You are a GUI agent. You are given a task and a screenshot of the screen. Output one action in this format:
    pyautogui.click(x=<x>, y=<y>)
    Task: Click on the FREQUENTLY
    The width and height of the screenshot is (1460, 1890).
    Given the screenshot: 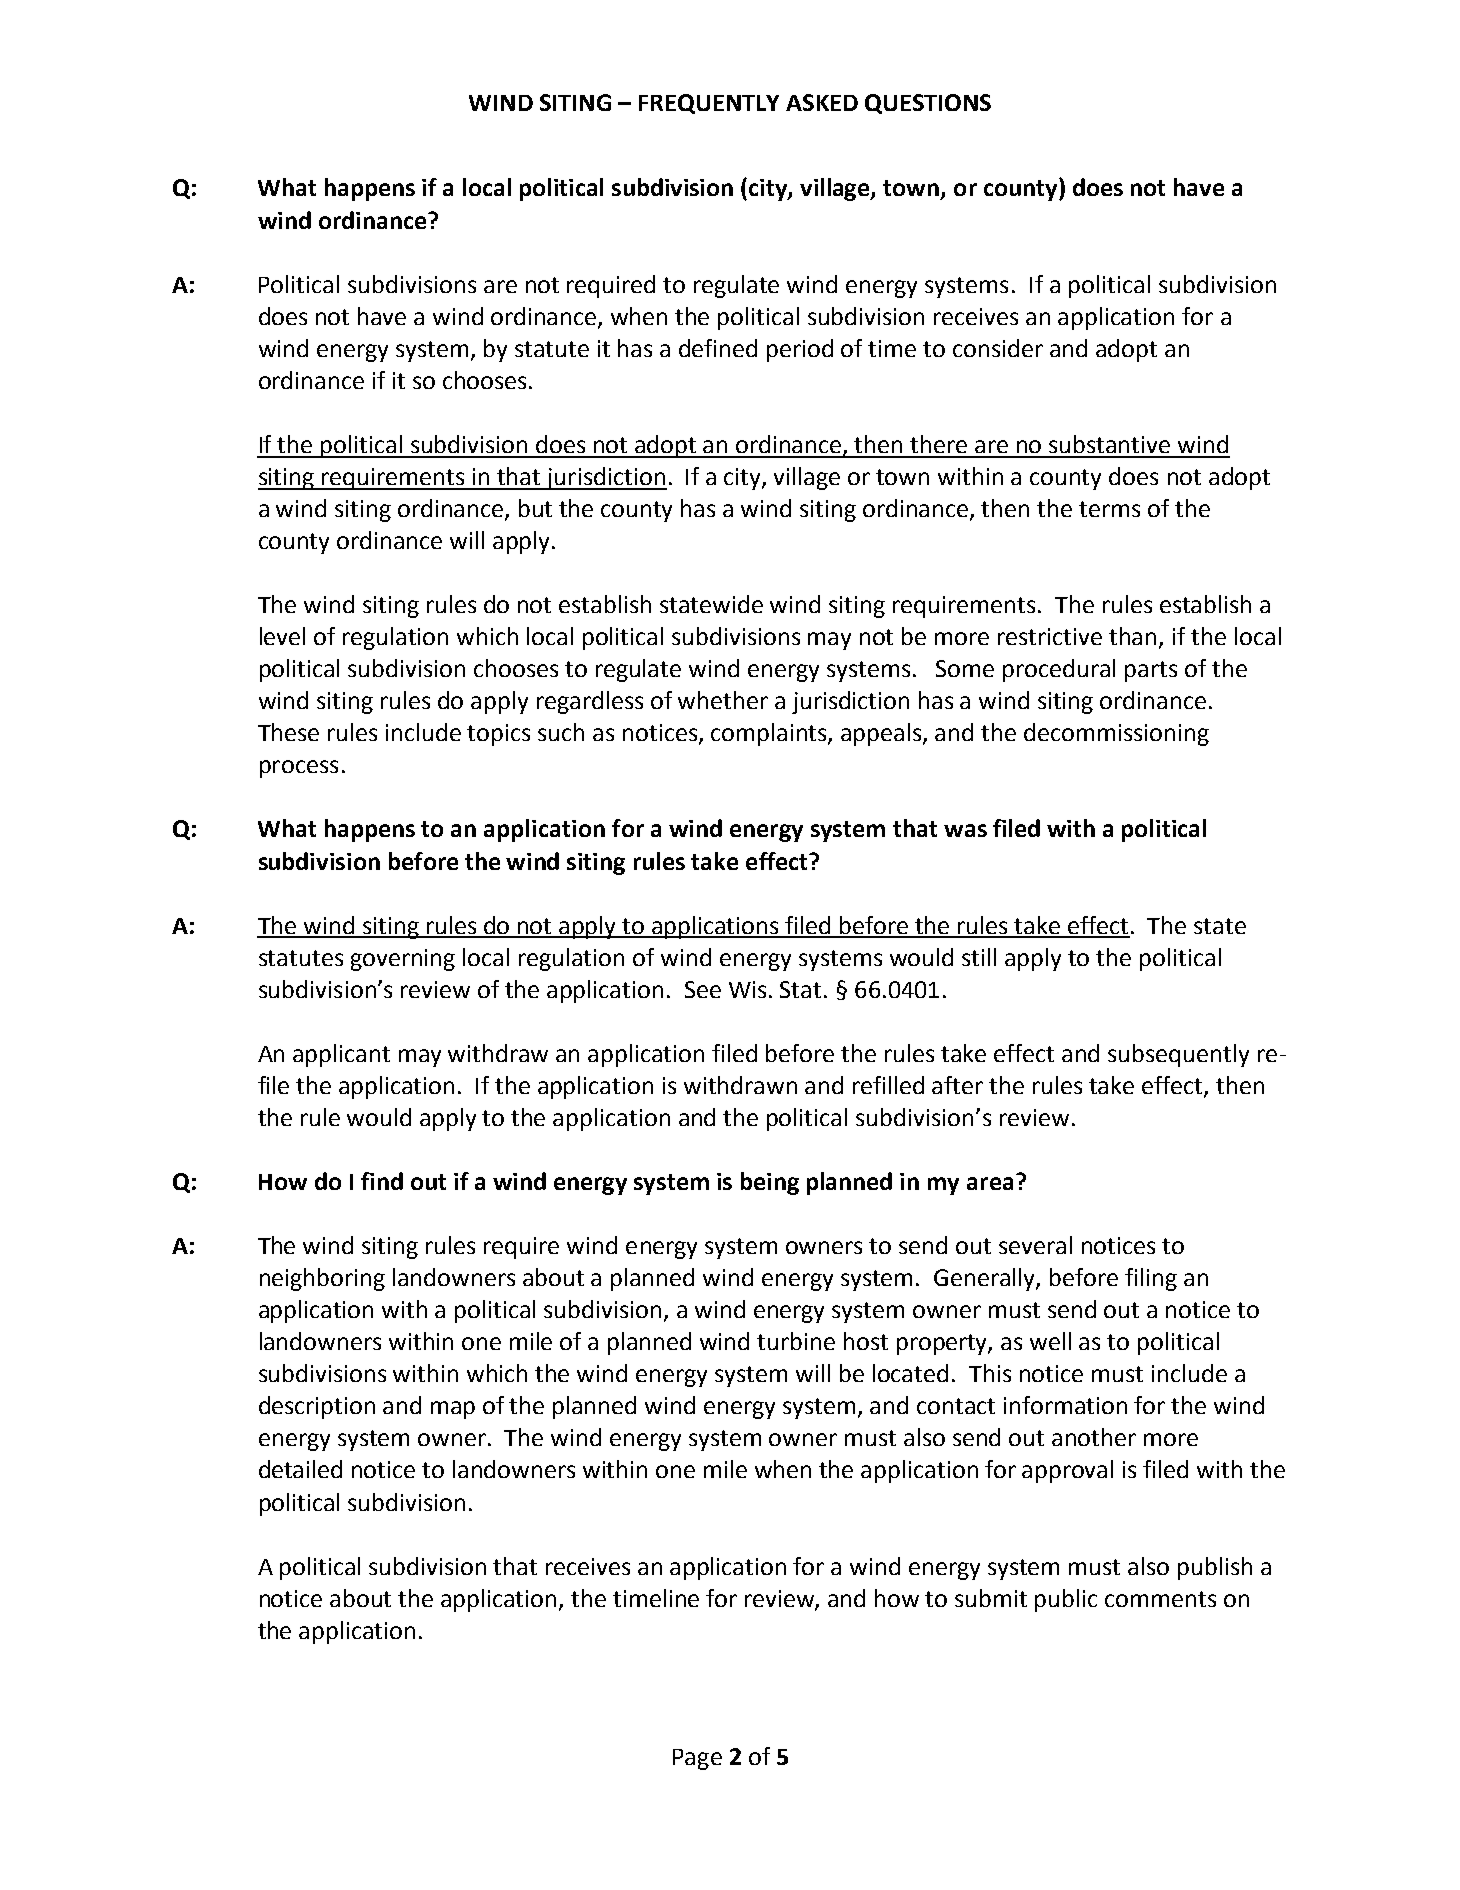 What is the action you would take?
    pyautogui.click(x=709, y=104)
